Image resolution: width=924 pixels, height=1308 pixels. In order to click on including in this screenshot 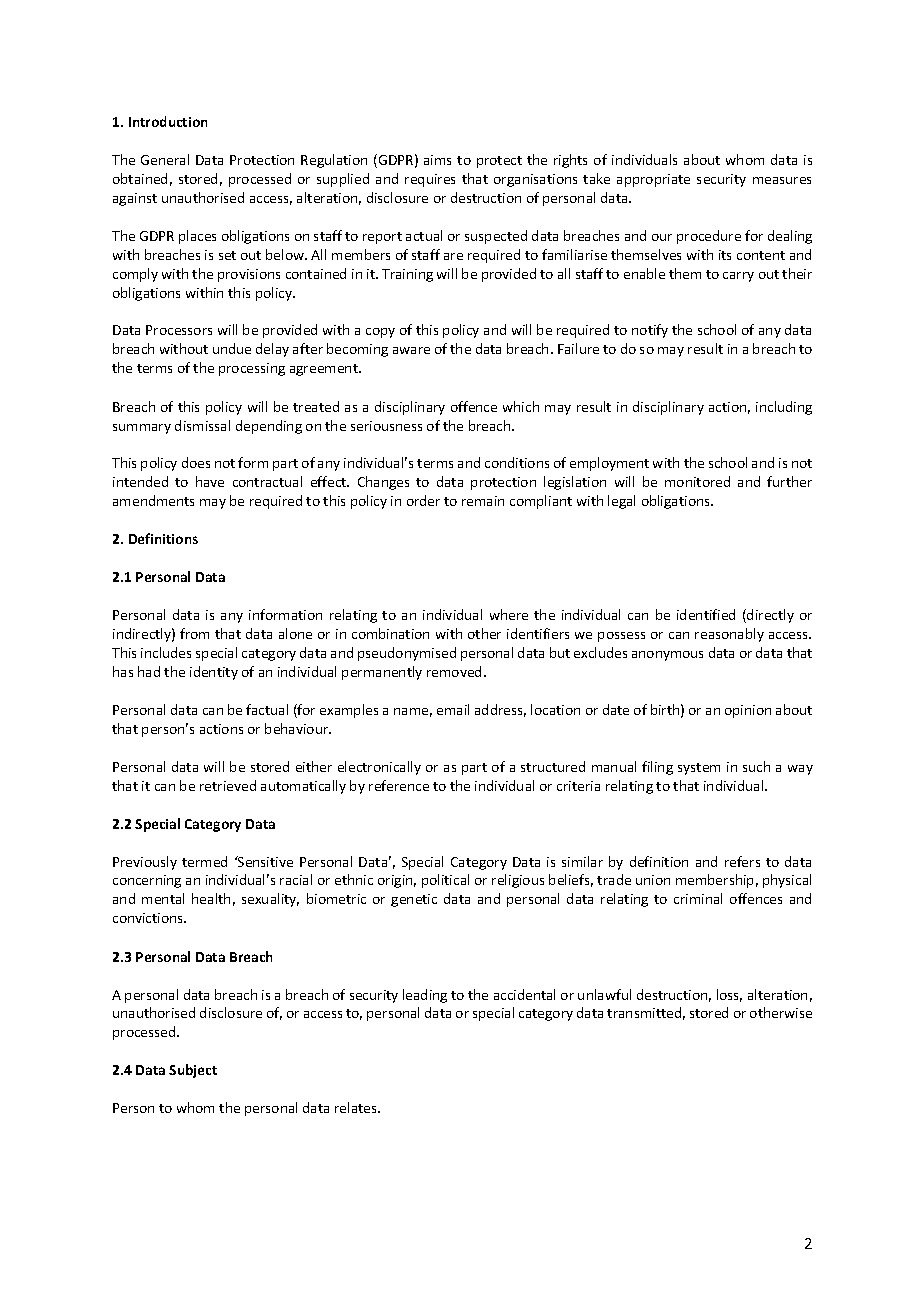, I will do `click(784, 408)`.
